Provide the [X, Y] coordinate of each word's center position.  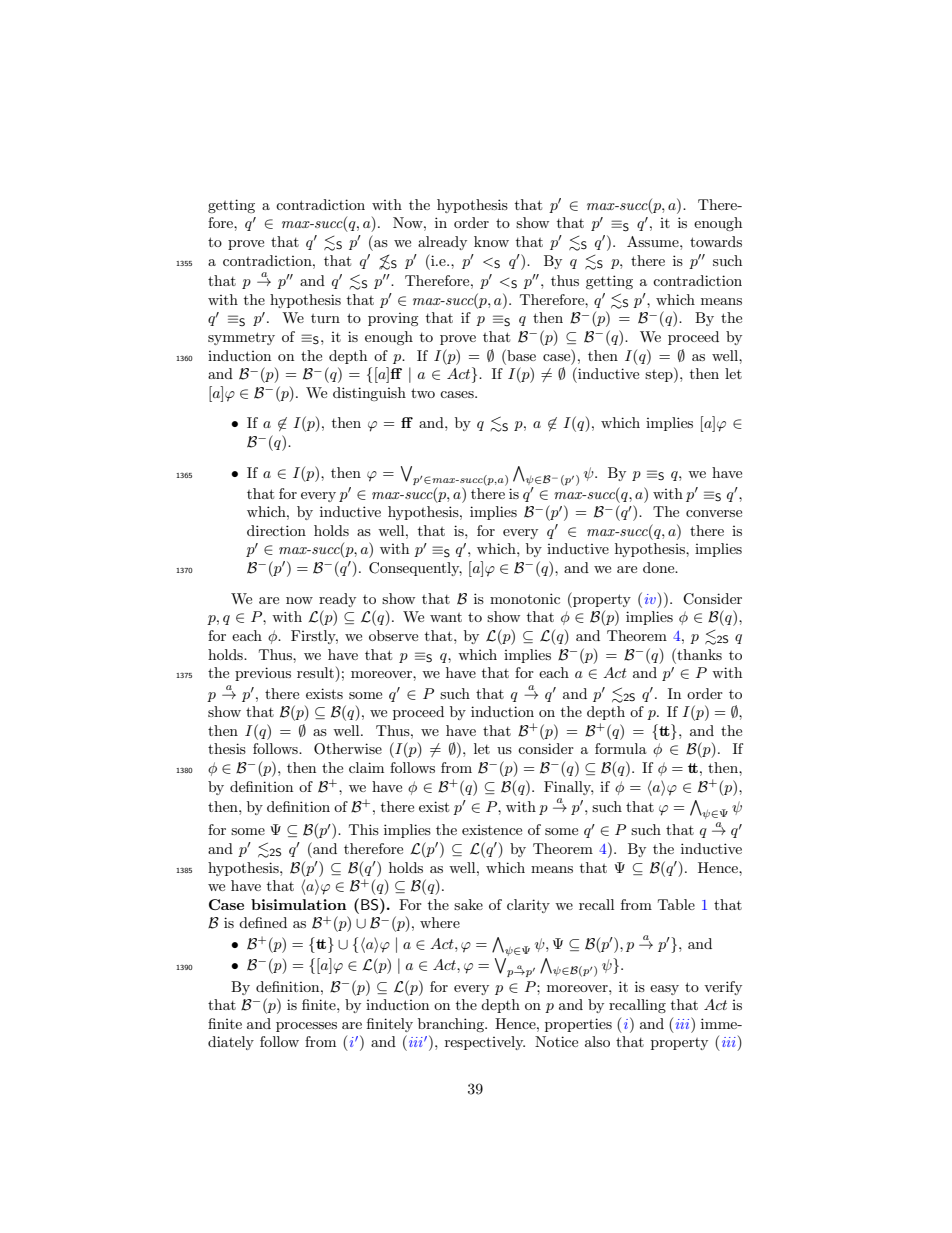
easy [664, 990]
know [491, 241]
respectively [485, 1043]
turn [325, 318]
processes [306, 1027]
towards [716, 241]
